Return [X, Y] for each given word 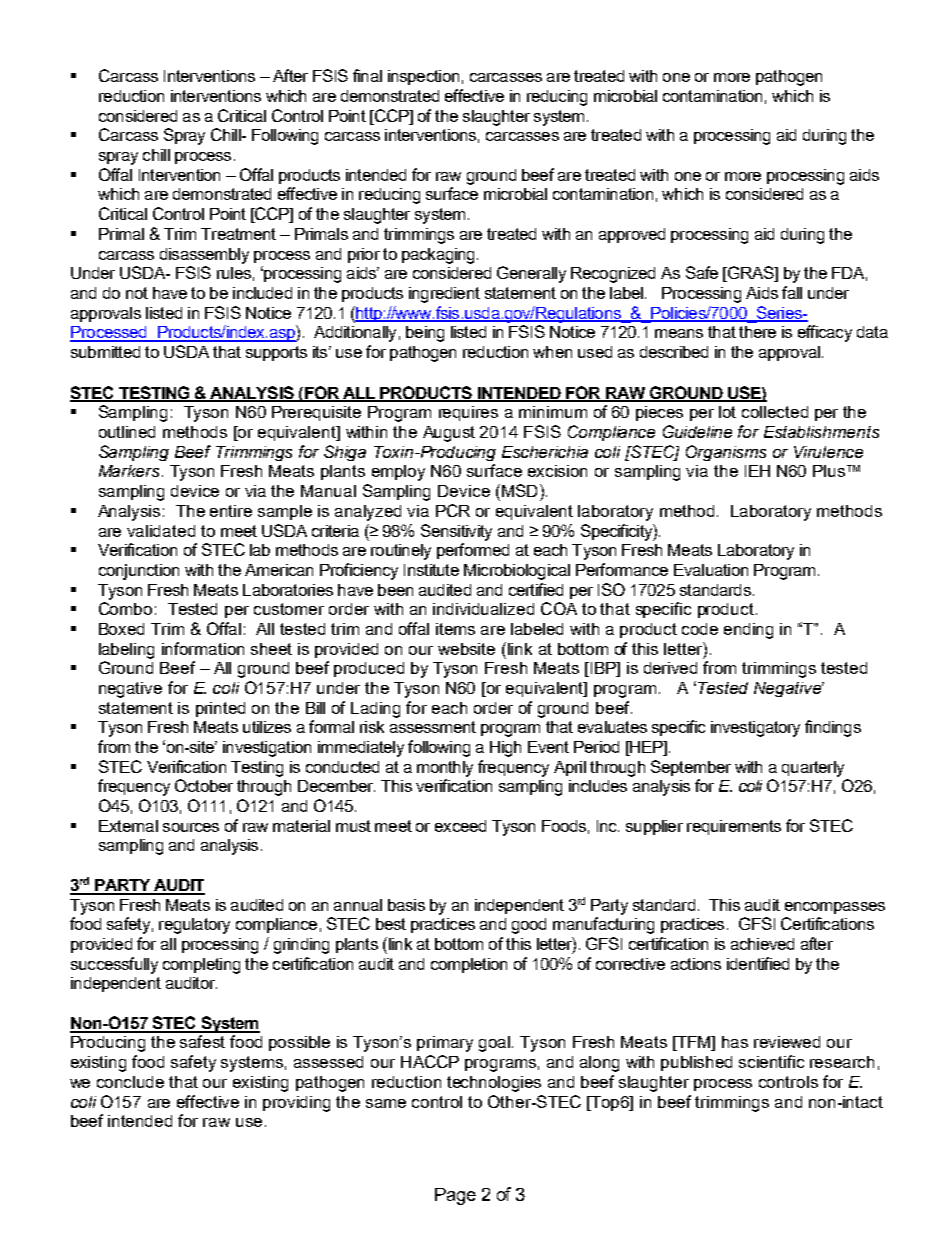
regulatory [194, 926]
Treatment [238, 234]
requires [468, 413]
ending [748, 631]
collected [775, 412]
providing [296, 1104]
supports [276, 353]
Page [455, 1196]
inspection [423, 77]
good [529, 926]
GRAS [750, 274]
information [203, 648]
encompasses [835, 908]
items [455, 629]
